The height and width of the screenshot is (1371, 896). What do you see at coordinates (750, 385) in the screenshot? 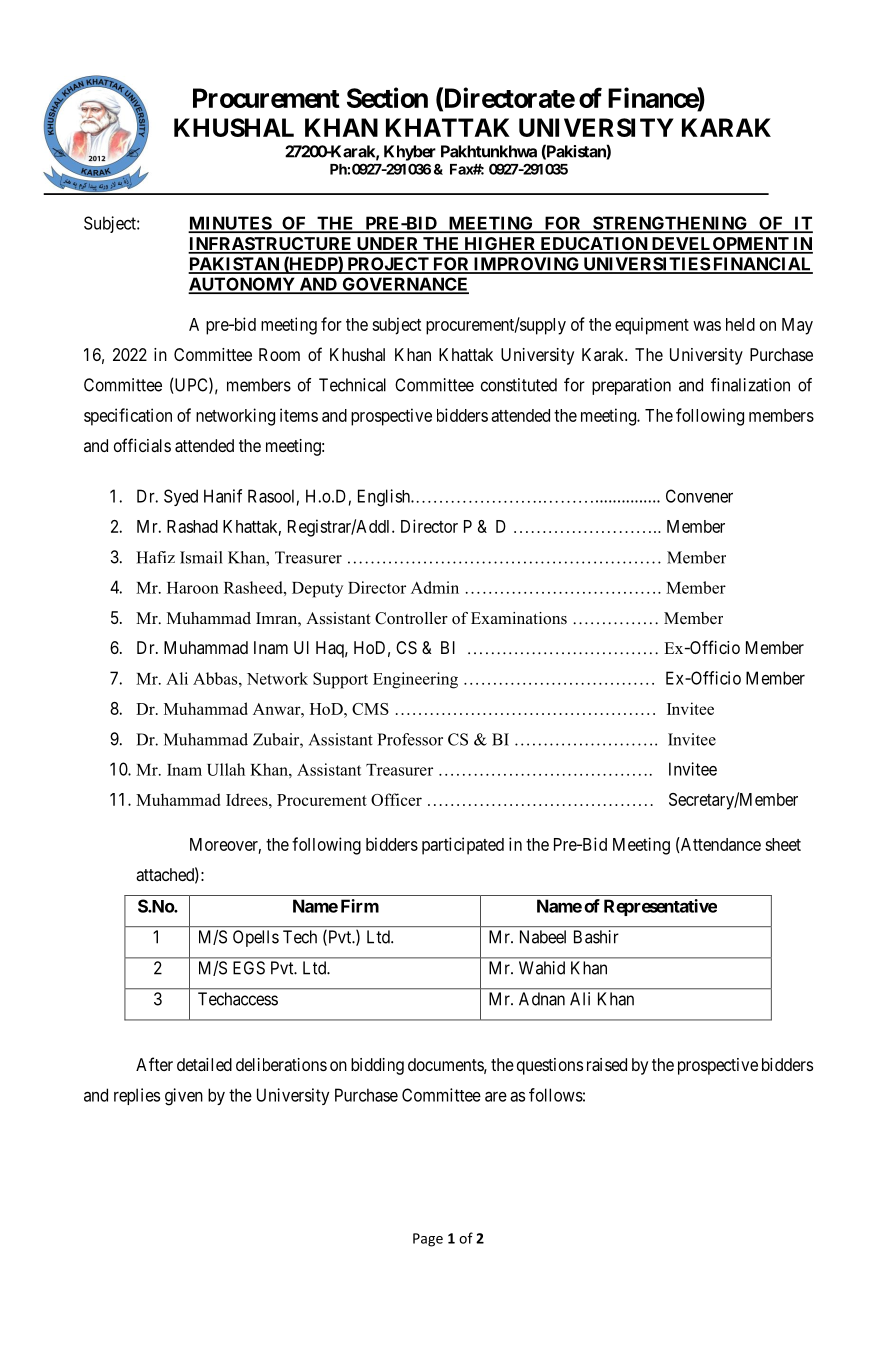
I see `finalization` at bounding box center [750, 385].
